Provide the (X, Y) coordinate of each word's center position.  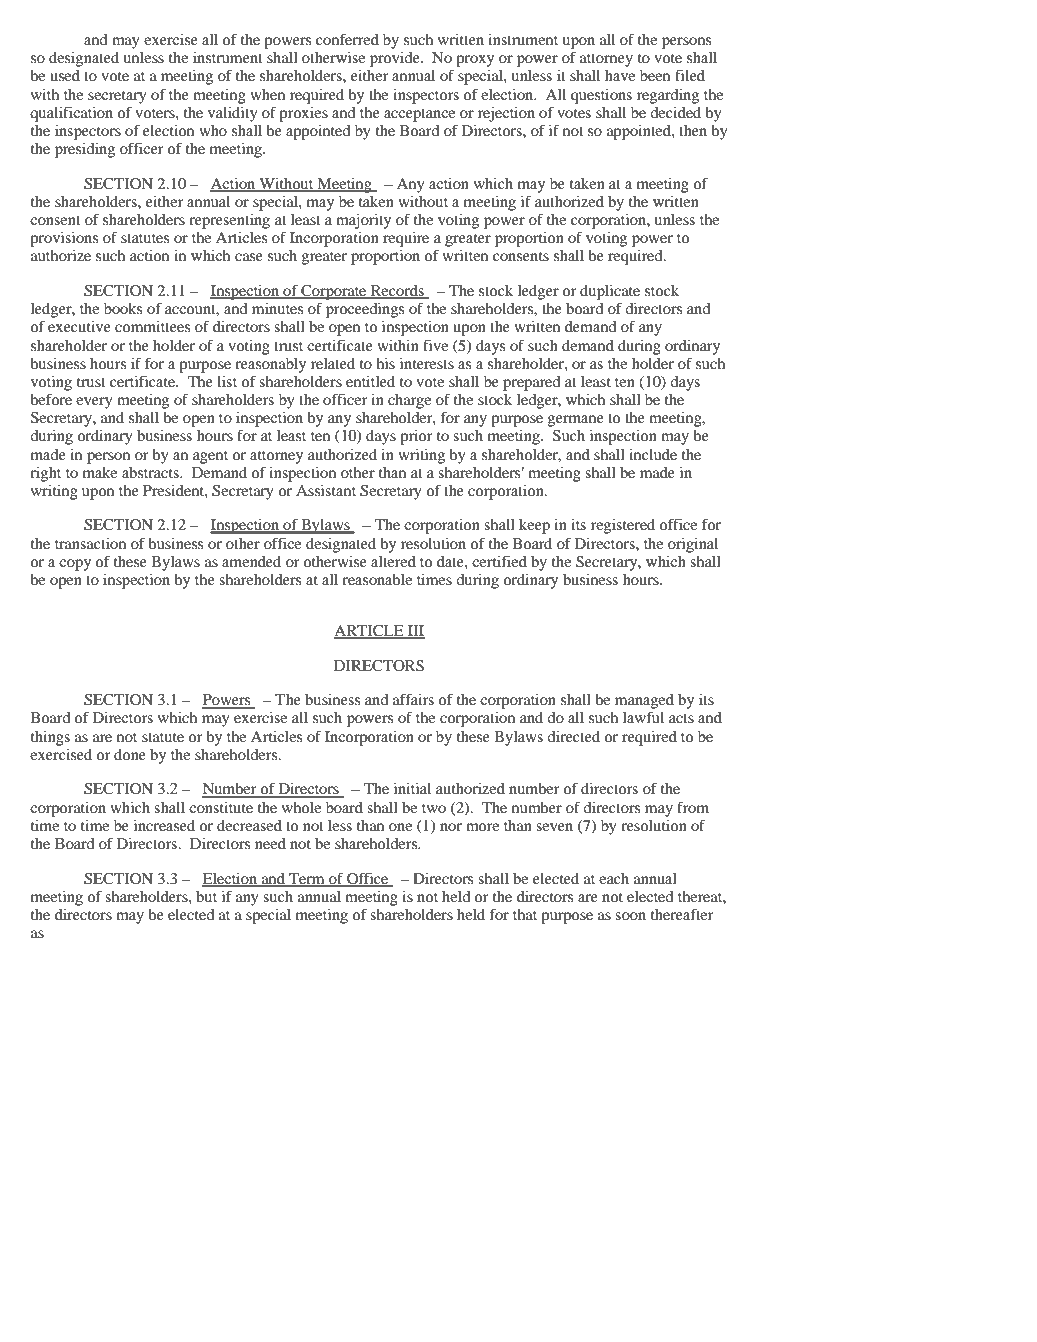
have (620, 75)
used (65, 75)
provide (396, 59)
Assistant (326, 490)
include (653, 454)
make (100, 472)
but (206, 896)
